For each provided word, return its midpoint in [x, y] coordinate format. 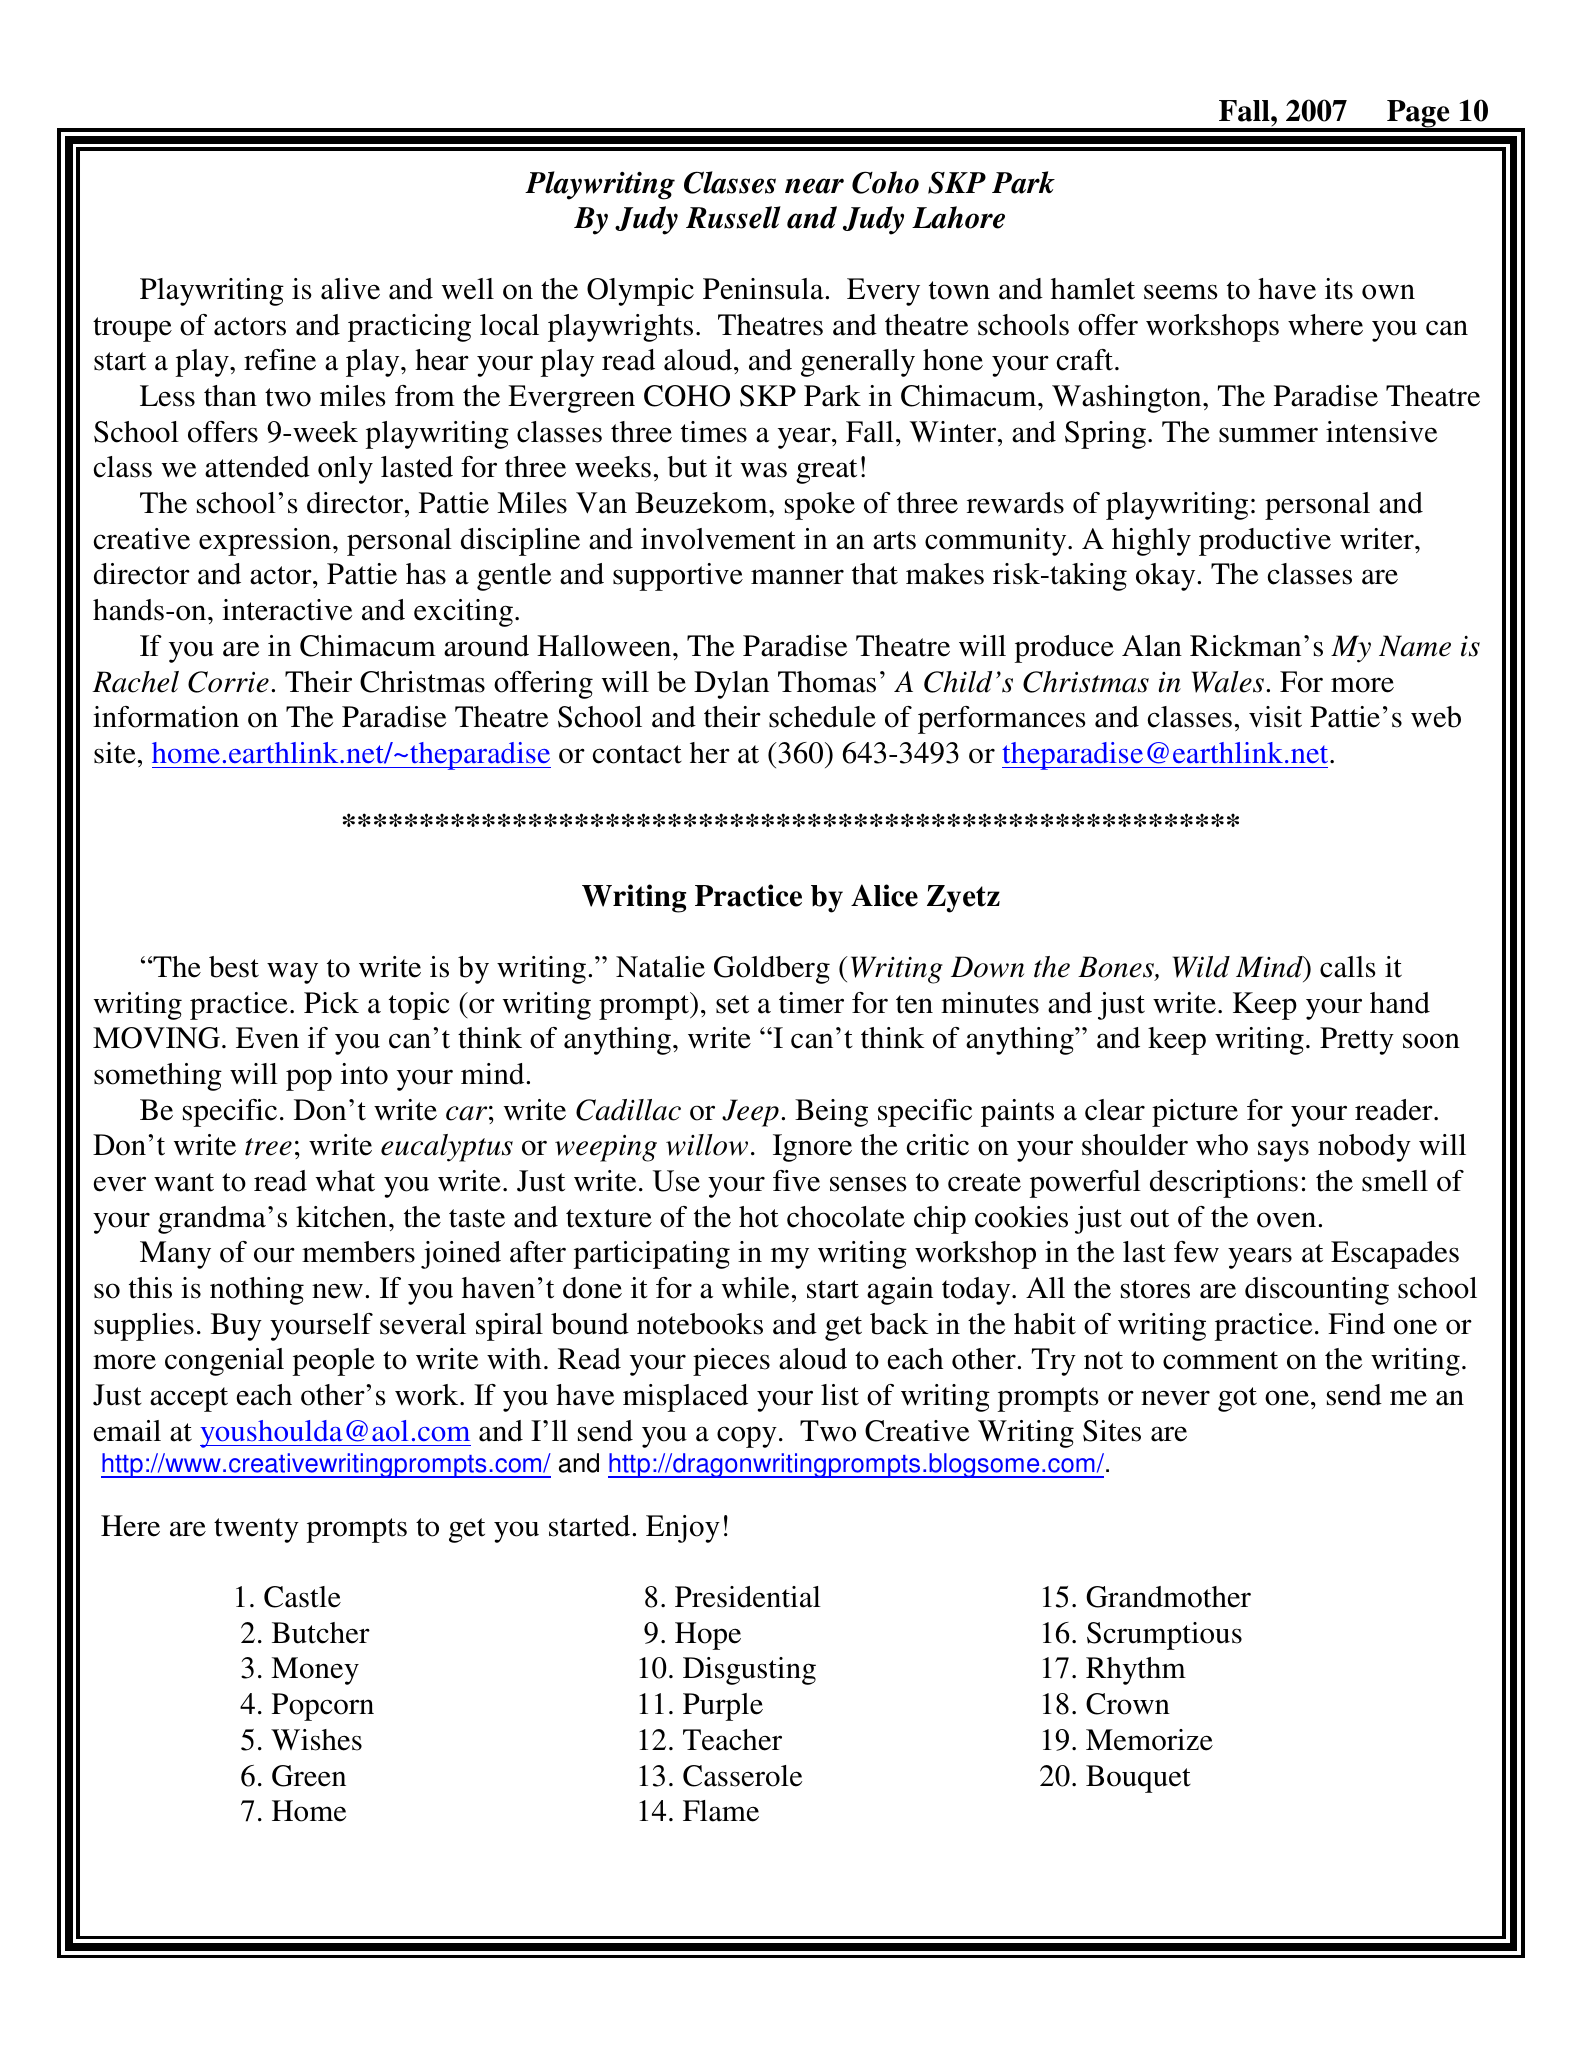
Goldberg [772, 970]
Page [1418, 115]
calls [1348, 967]
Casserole [742, 1776]
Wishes [316, 1740]
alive [350, 289]
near [814, 186]
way [292, 973]
